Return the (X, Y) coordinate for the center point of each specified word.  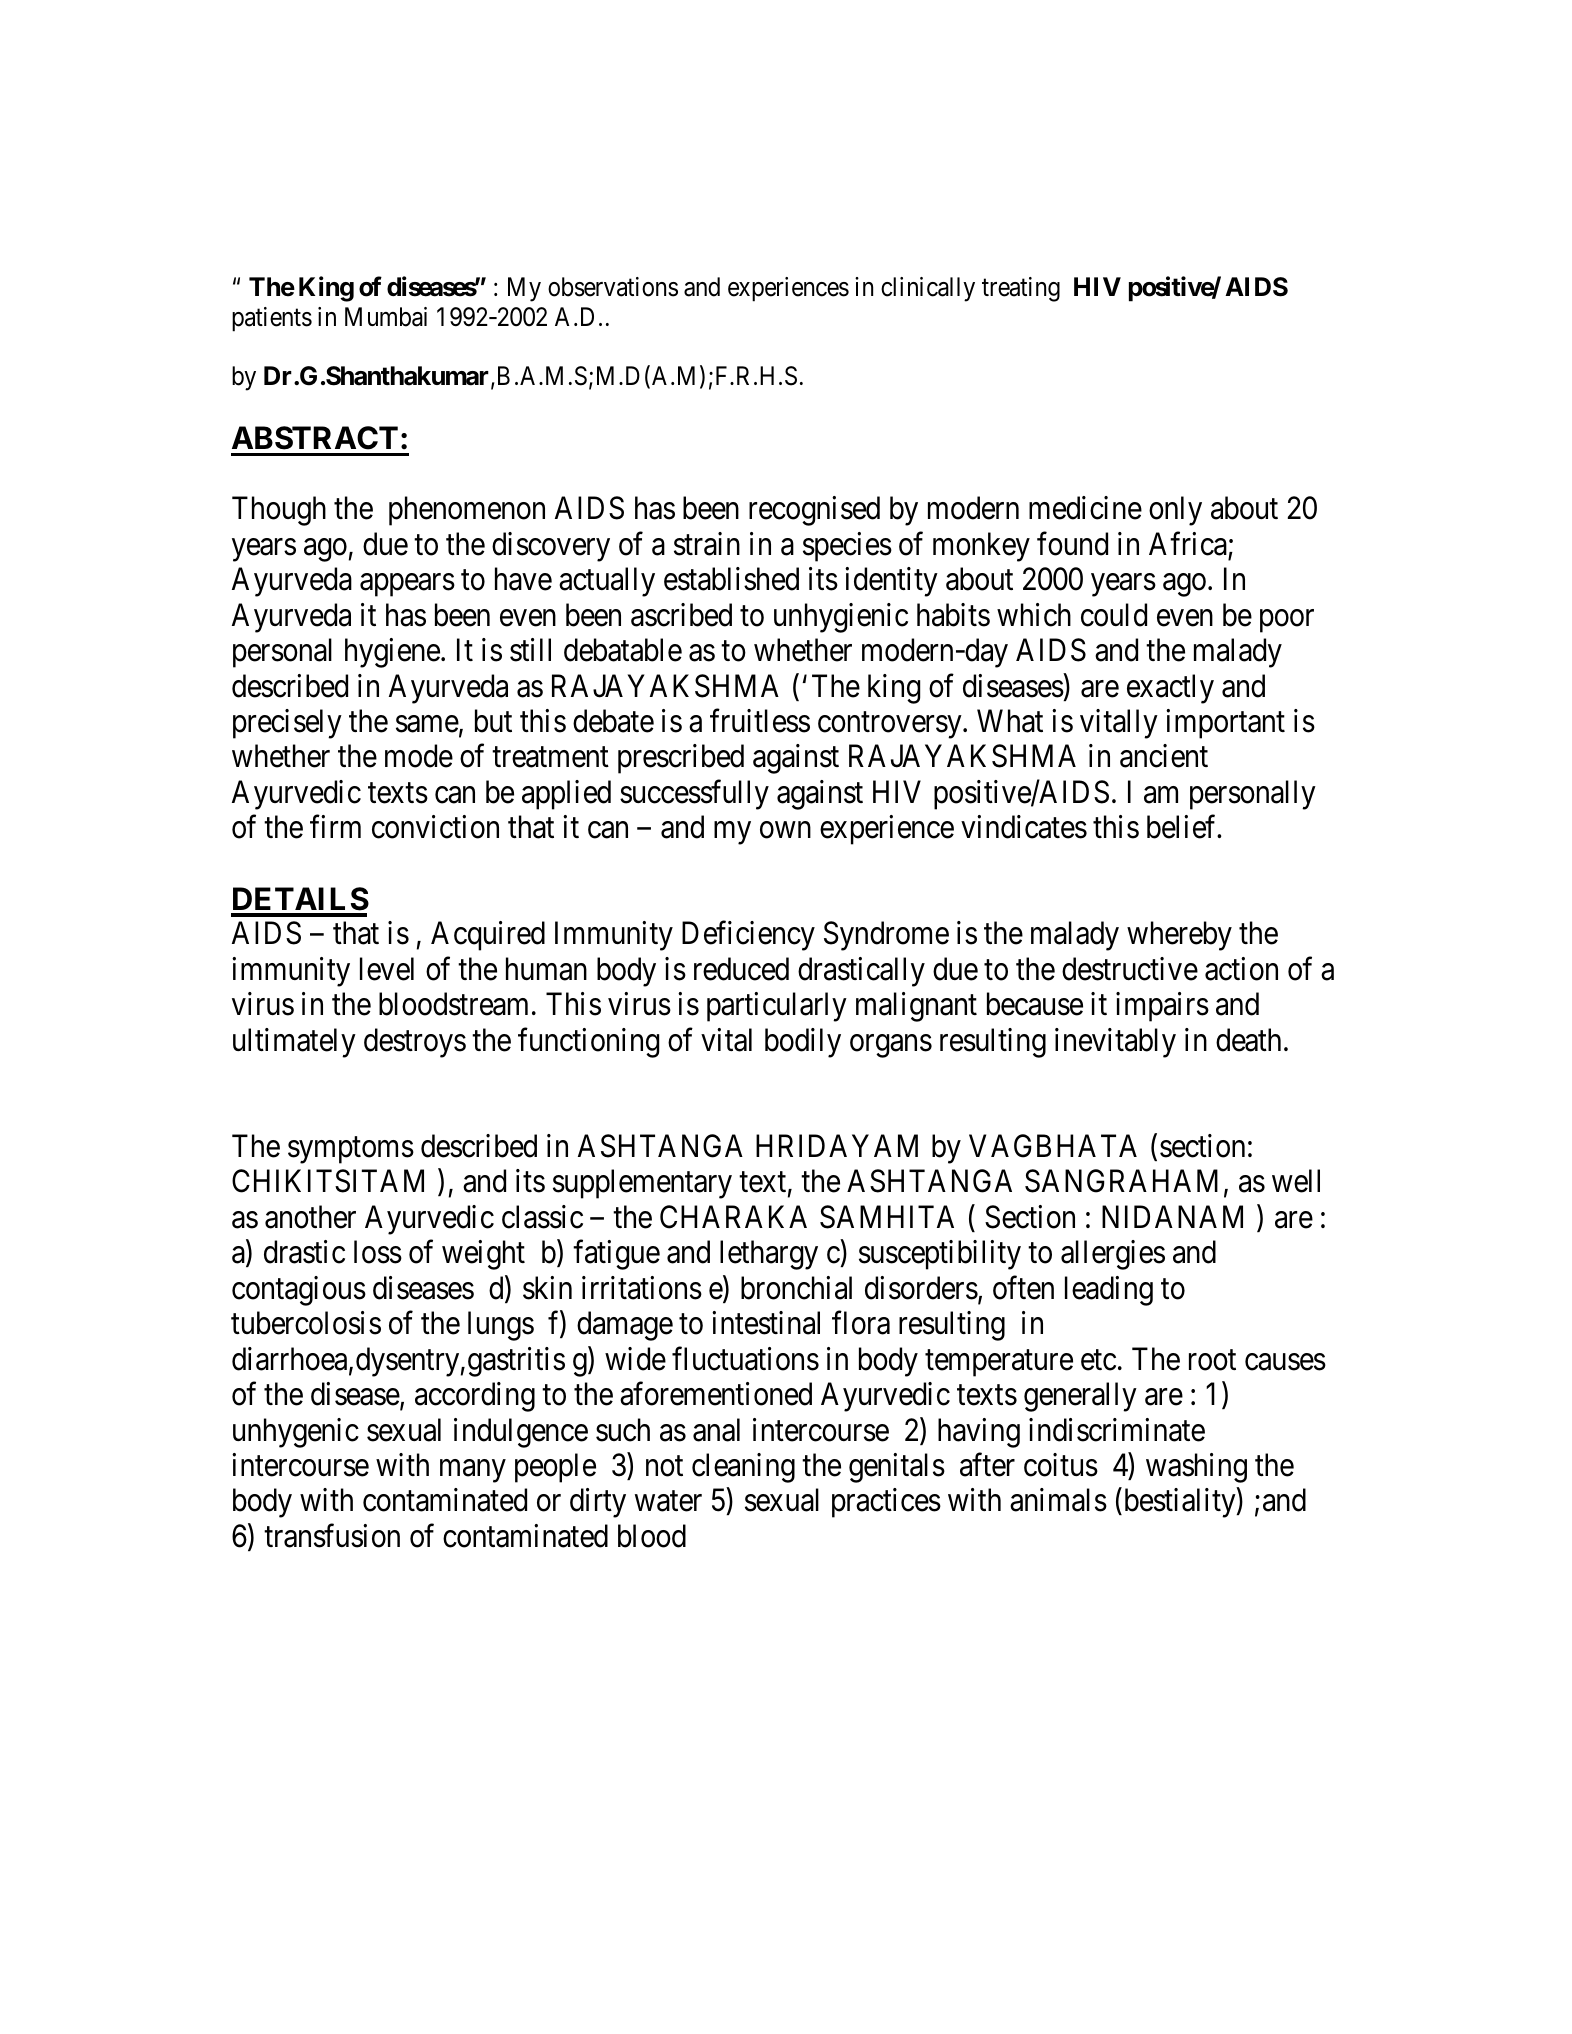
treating (1021, 289)
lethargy (769, 1255)
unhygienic (841, 618)
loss (378, 1252)
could (1114, 615)
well (1296, 1181)
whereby (1179, 936)
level (387, 969)
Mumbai (386, 317)
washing (1196, 1468)
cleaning (743, 1468)
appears (407, 585)
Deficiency (748, 936)
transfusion (332, 1536)
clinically (928, 289)
